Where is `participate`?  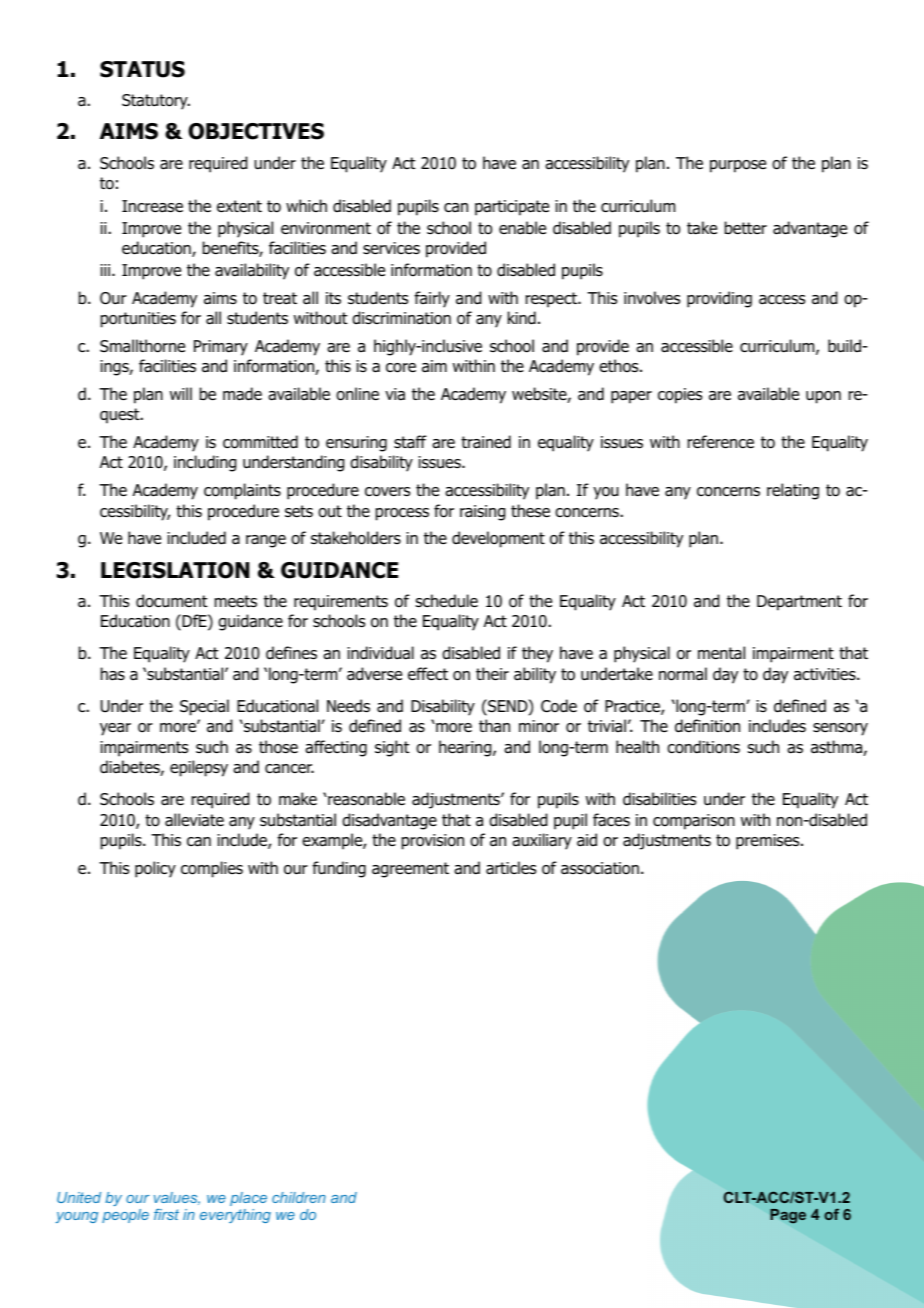 participate is located at coordinates (512, 208).
